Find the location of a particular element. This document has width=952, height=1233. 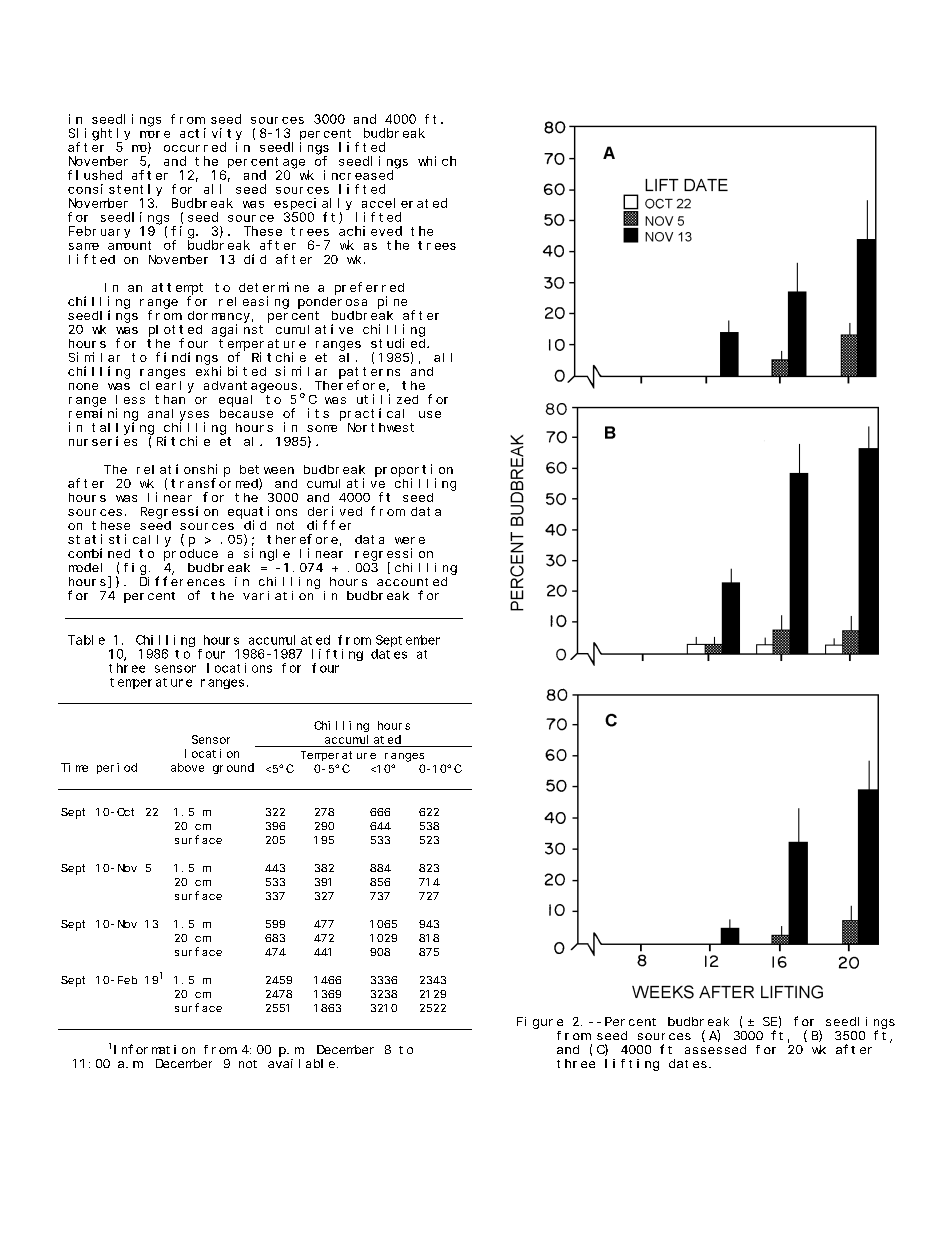

available is located at coordinates (301, 1063).
